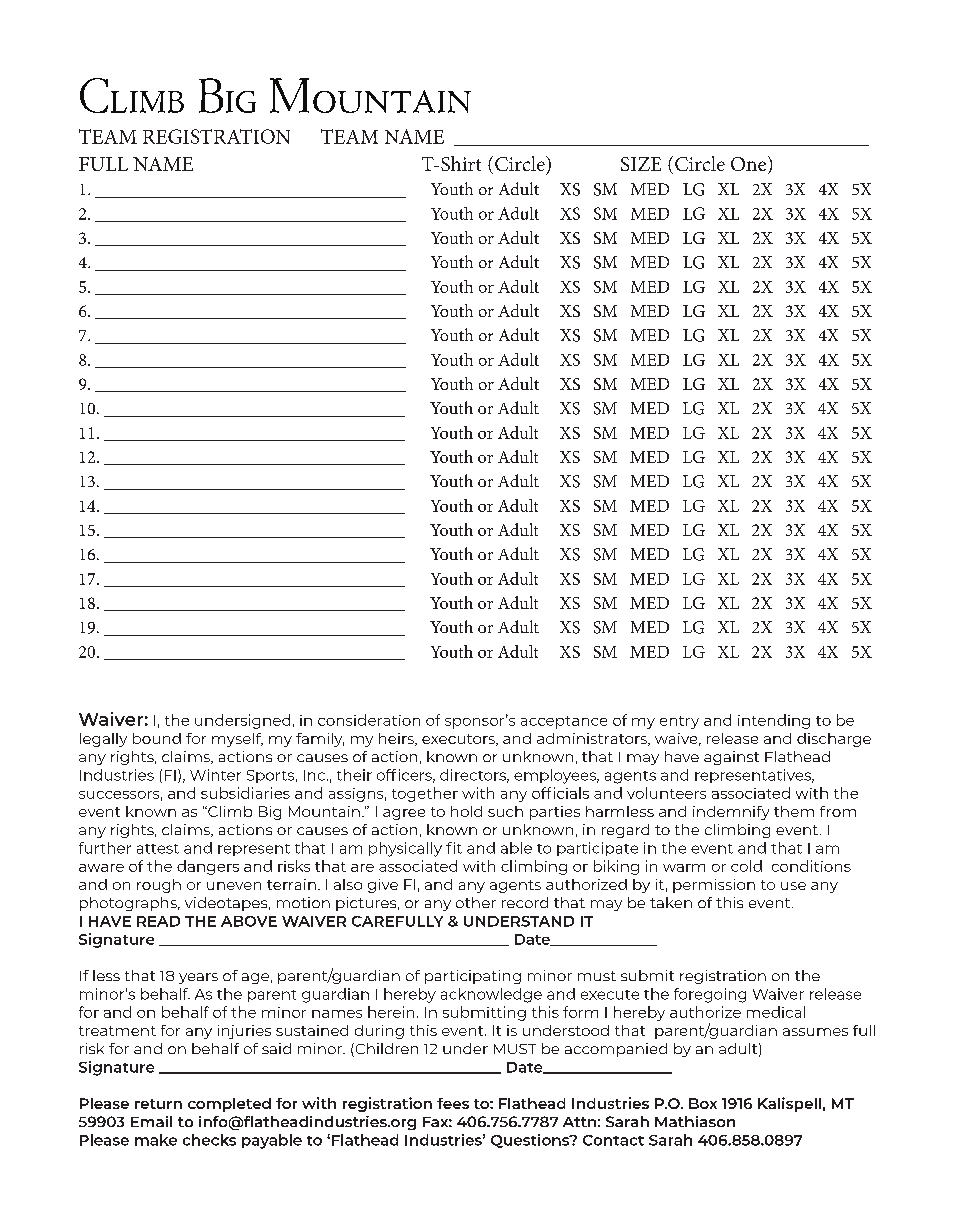 This screenshot has width=958, height=1232. Describe the element at coordinates (774, 721) in the screenshot. I see `intending` at that location.
